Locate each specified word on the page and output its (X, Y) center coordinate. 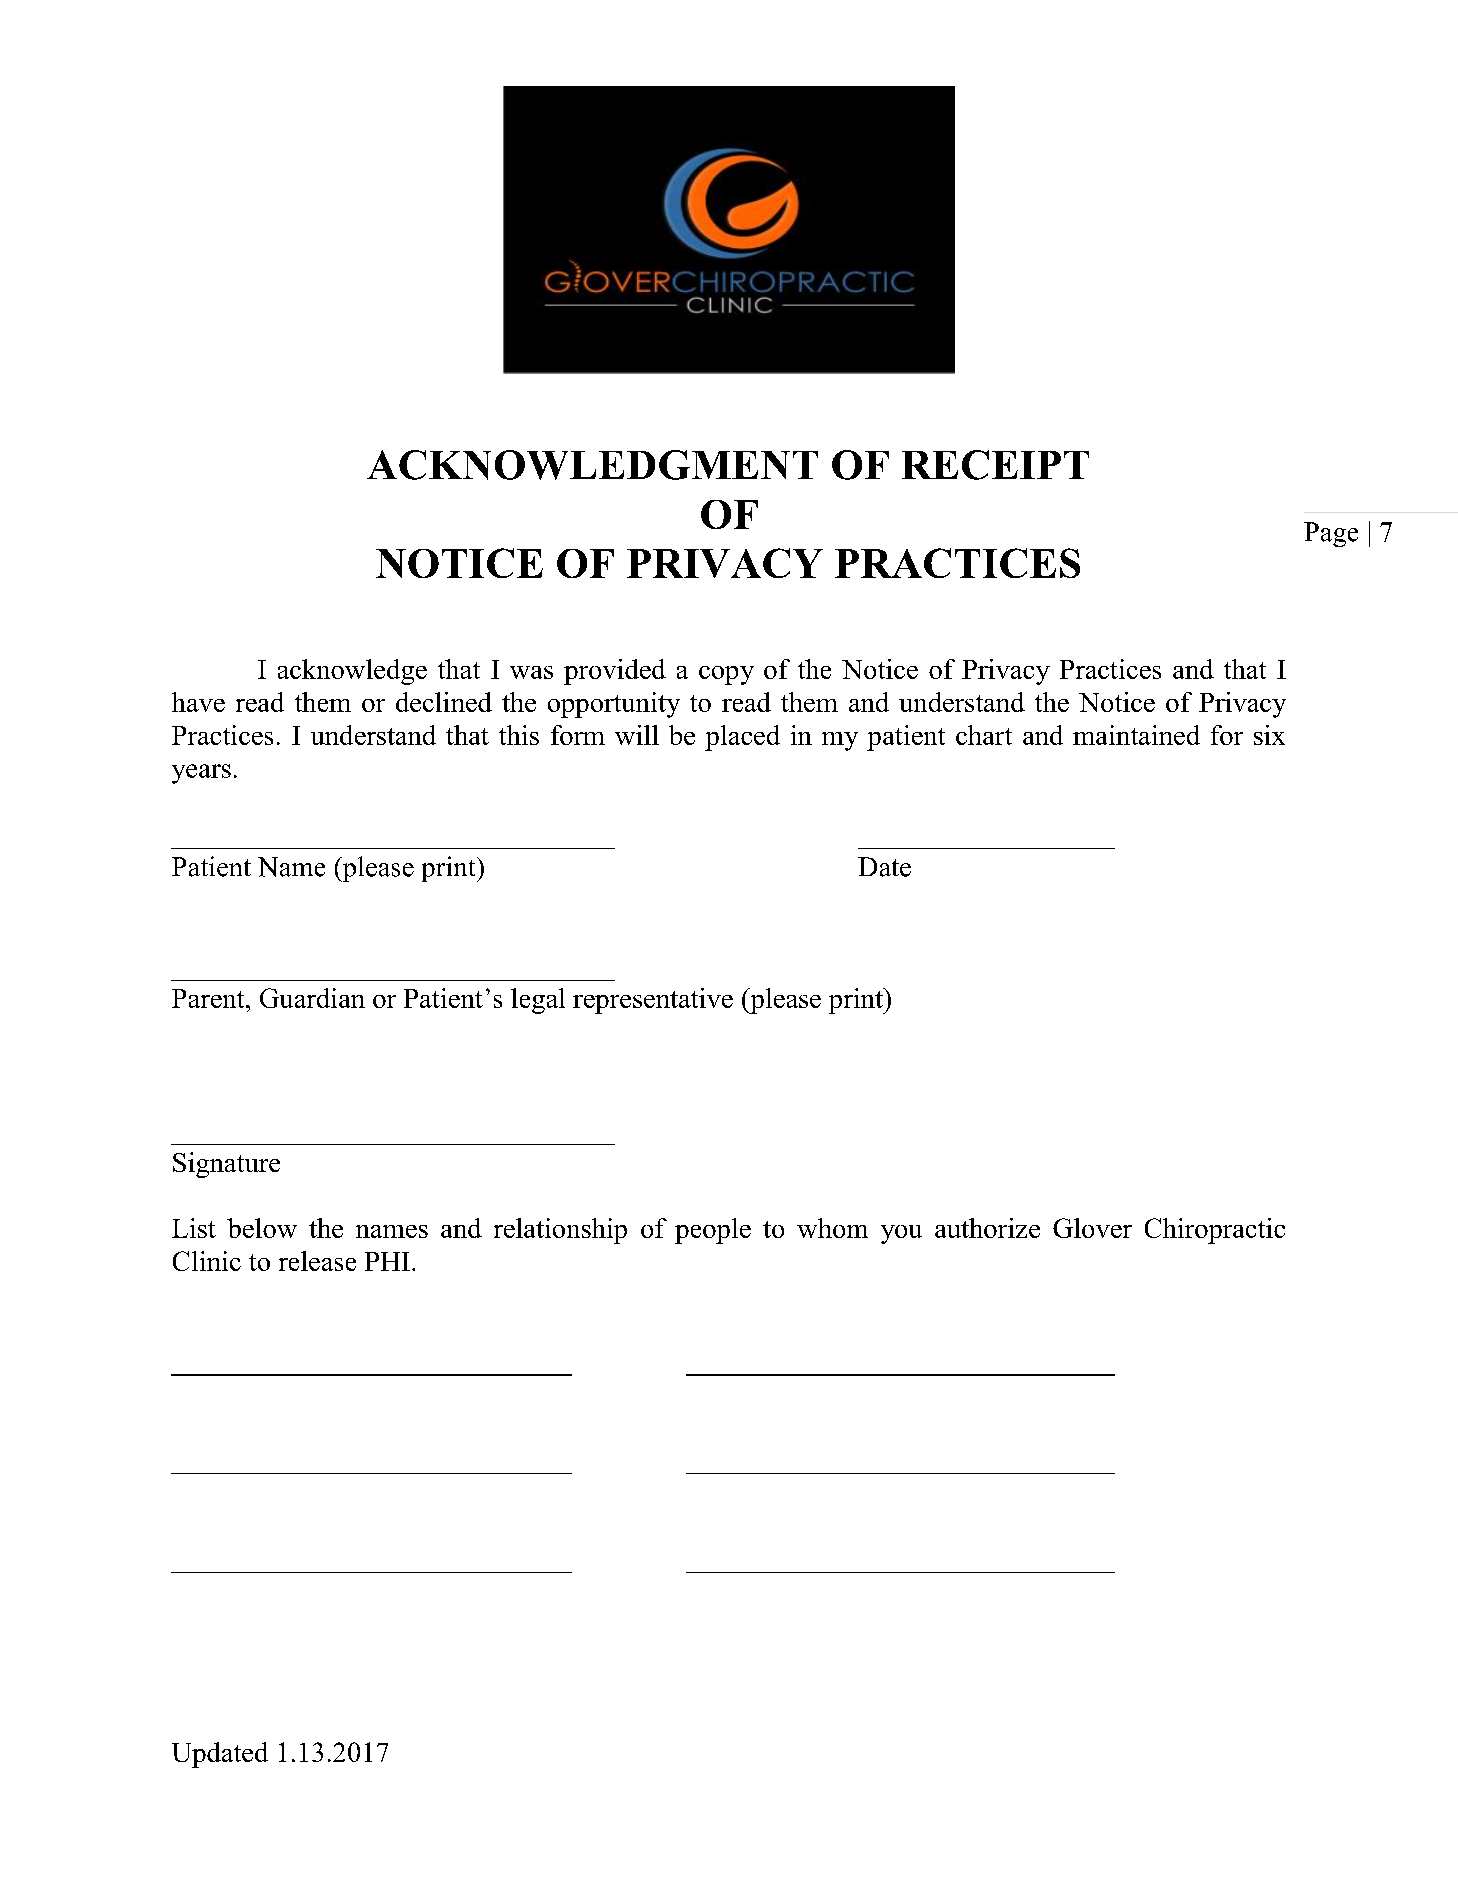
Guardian (312, 998)
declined (444, 702)
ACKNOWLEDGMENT (592, 465)
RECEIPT (995, 465)
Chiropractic (1215, 1231)
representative (653, 1001)
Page (1331, 534)
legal (538, 1001)
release (317, 1261)
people (713, 1231)
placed (742, 738)
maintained (1136, 735)
